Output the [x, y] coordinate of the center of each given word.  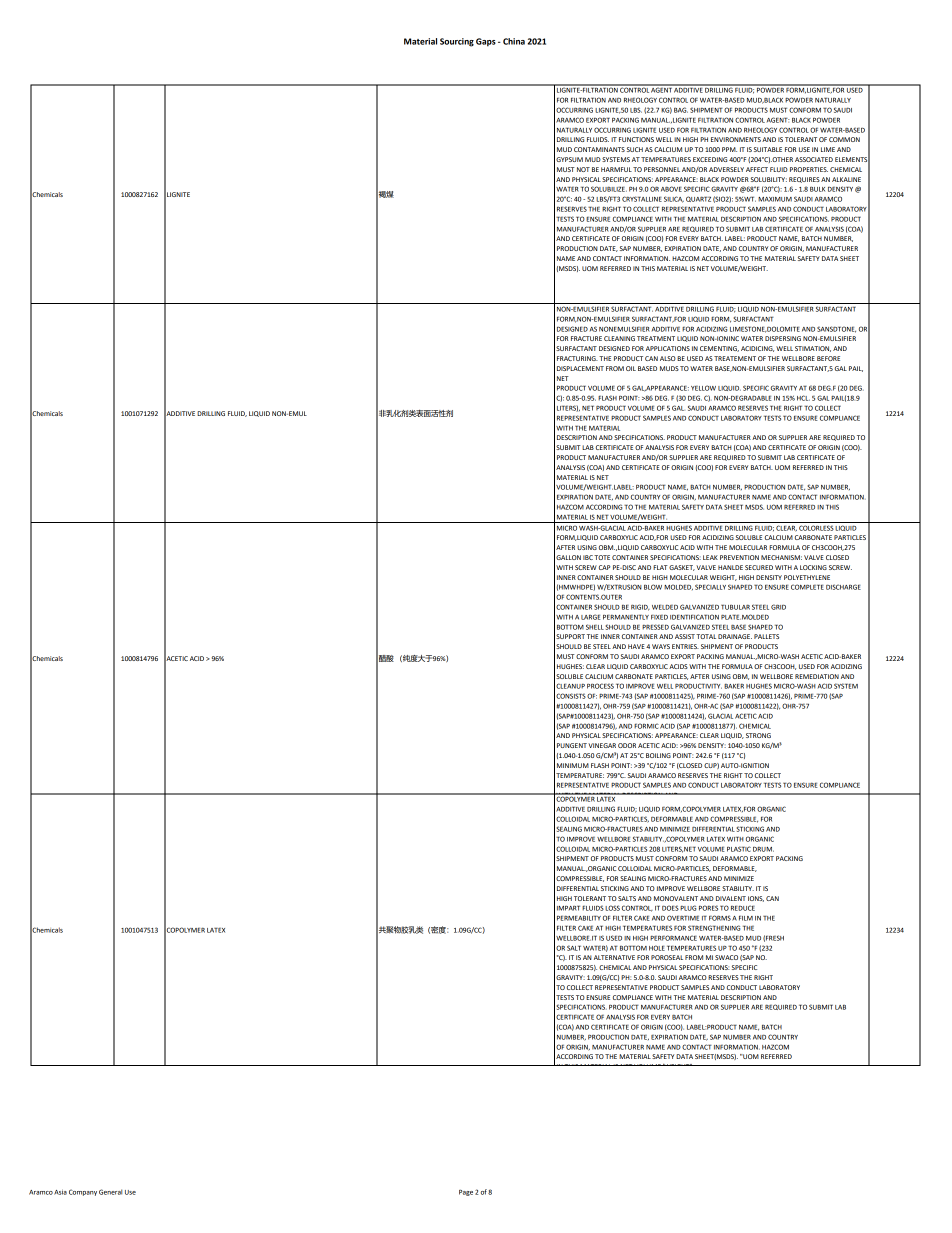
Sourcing [457, 42]
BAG [681, 110]
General [110, 1192]
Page [466, 1193]
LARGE [591, 617]
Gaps [486, 42]
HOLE [657, 948]
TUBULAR [735, 607]
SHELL [595, 627]
